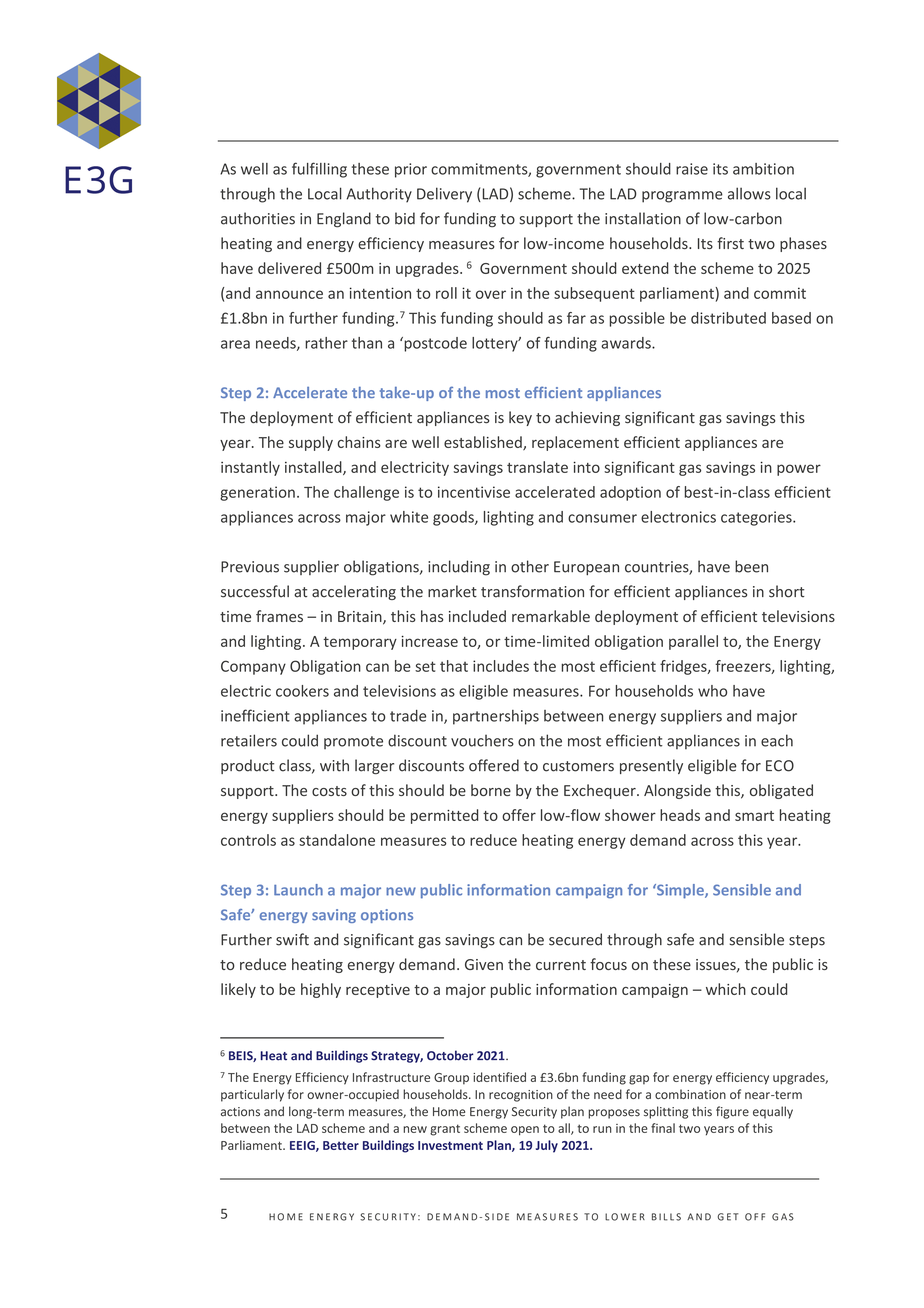 The height and width of the screenshot is (1308, 924). Describe the element at coordinates (319, 170) in the screenshot. I see `fulfilling` at that location.
